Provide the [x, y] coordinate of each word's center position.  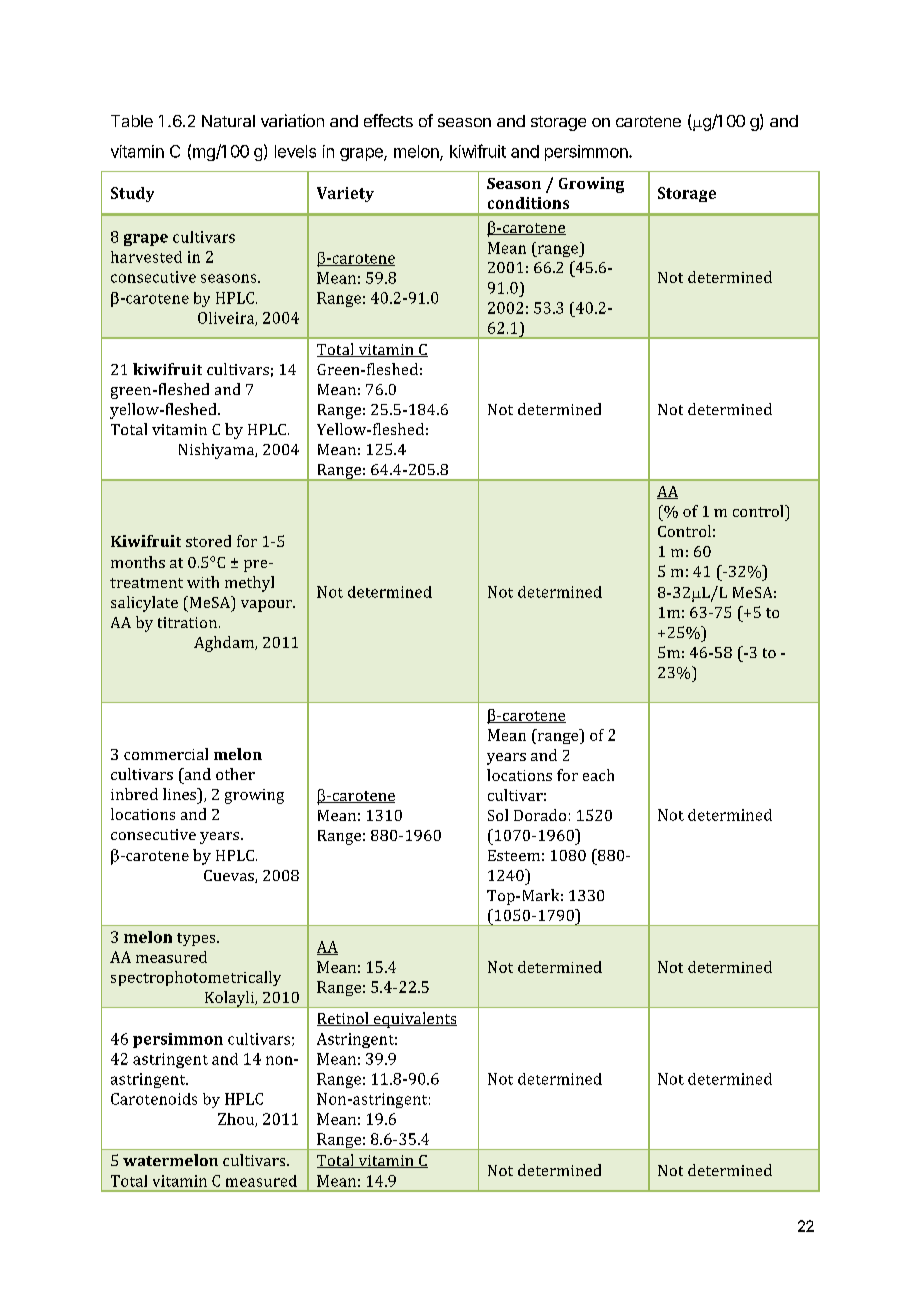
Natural [228, 121]
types [197, 939]
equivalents [414, 1020]
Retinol [344, 1019]
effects [388, 120]
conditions [528, 203]
